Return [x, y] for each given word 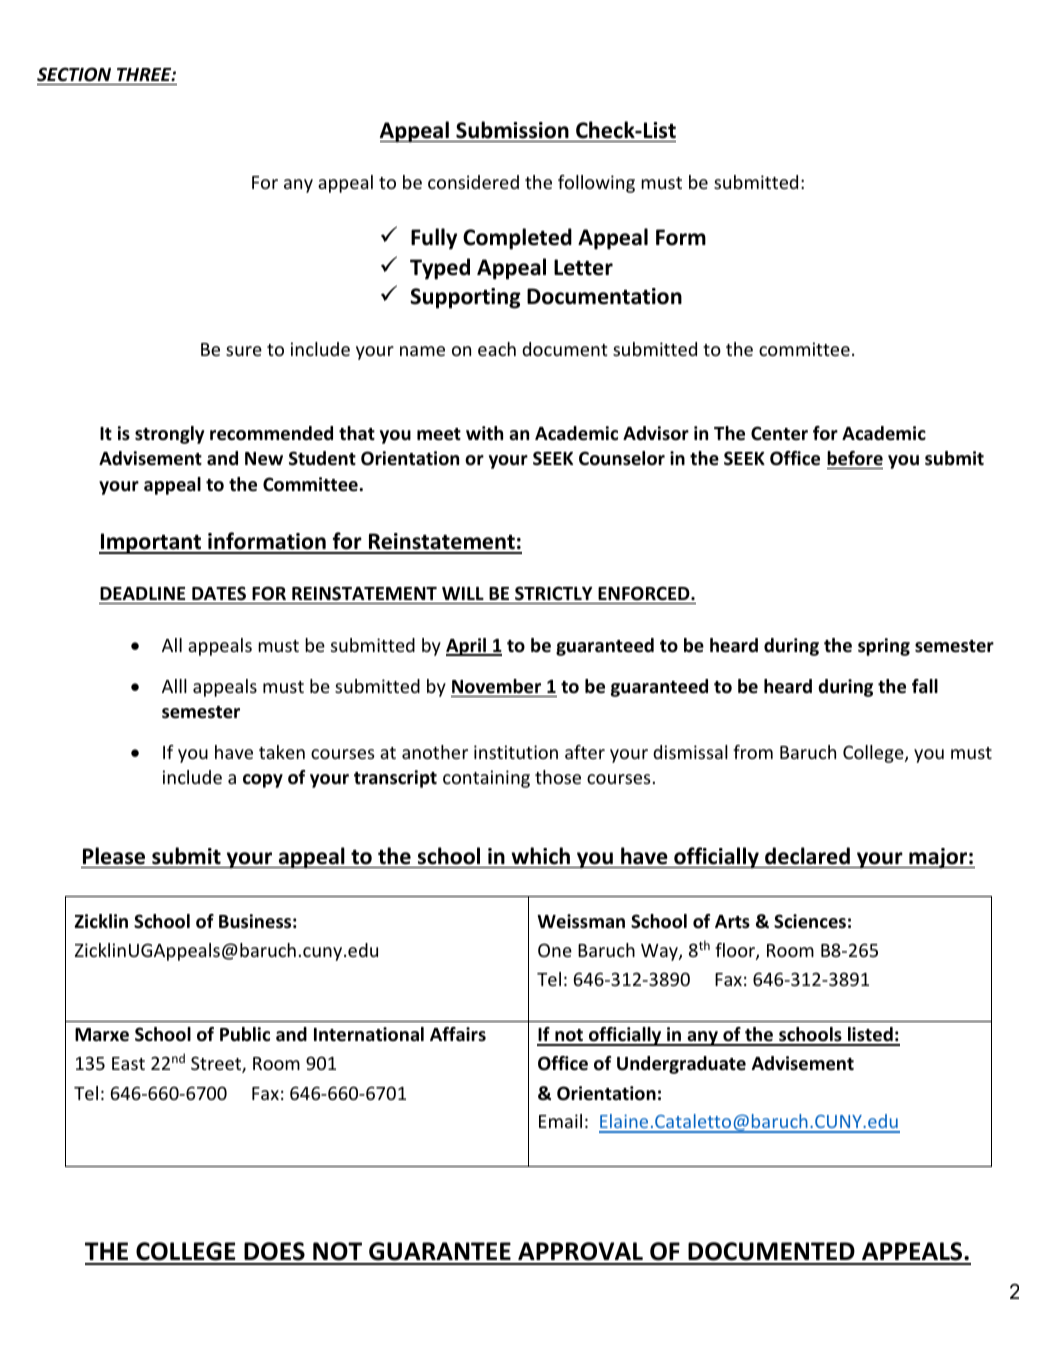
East [128, 1063]
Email [560, 1121]
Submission [512, 130]
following [596, 184]
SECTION [74, 74]
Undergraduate [681, 1065]
